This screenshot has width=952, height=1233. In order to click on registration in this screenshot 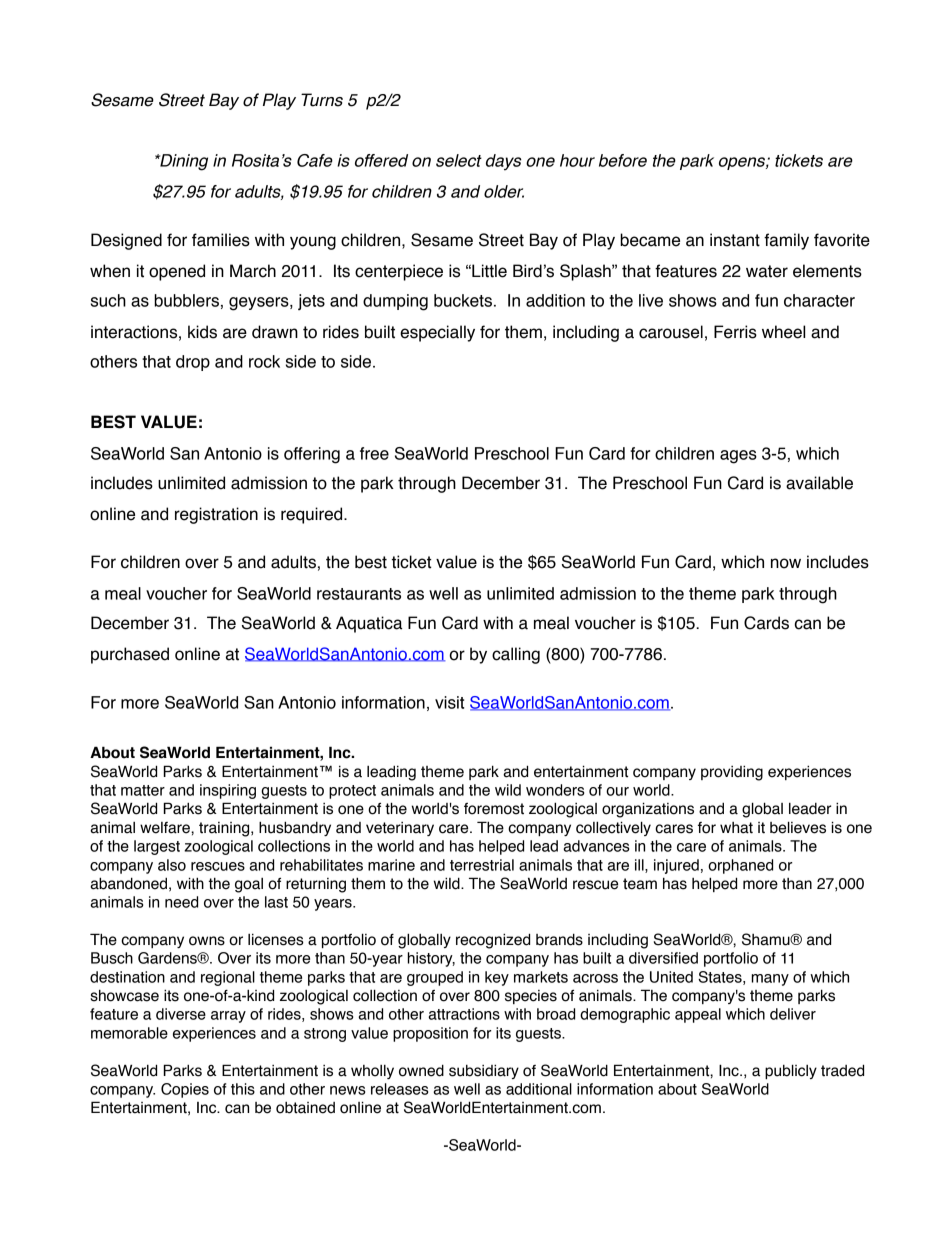, I will do `click(216, 515)`.
